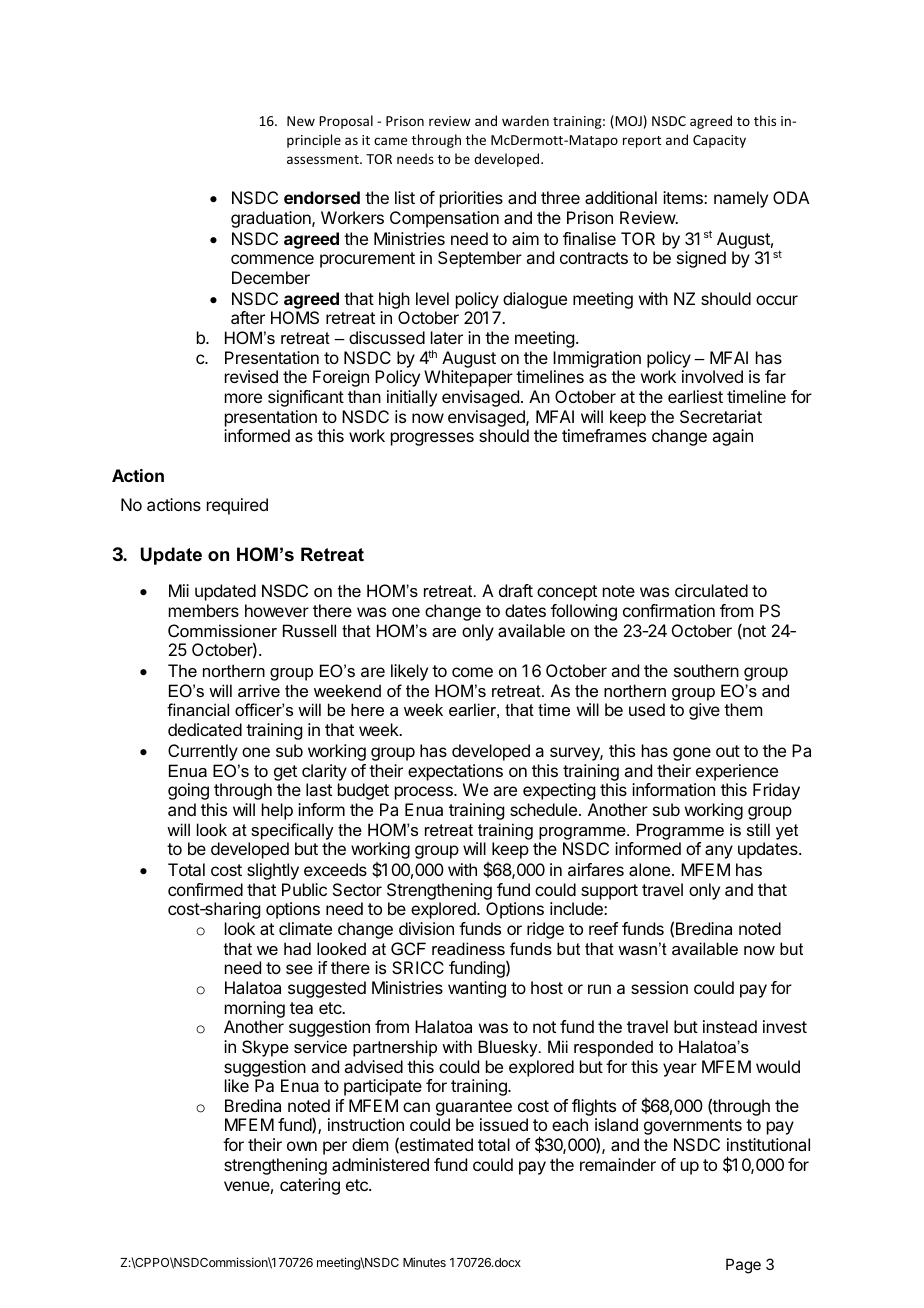 This page has width=924, height=1308. What do you see at coordinates (310, 1186) in the page?
I see `catering` at bounding box center [310, 1186].
